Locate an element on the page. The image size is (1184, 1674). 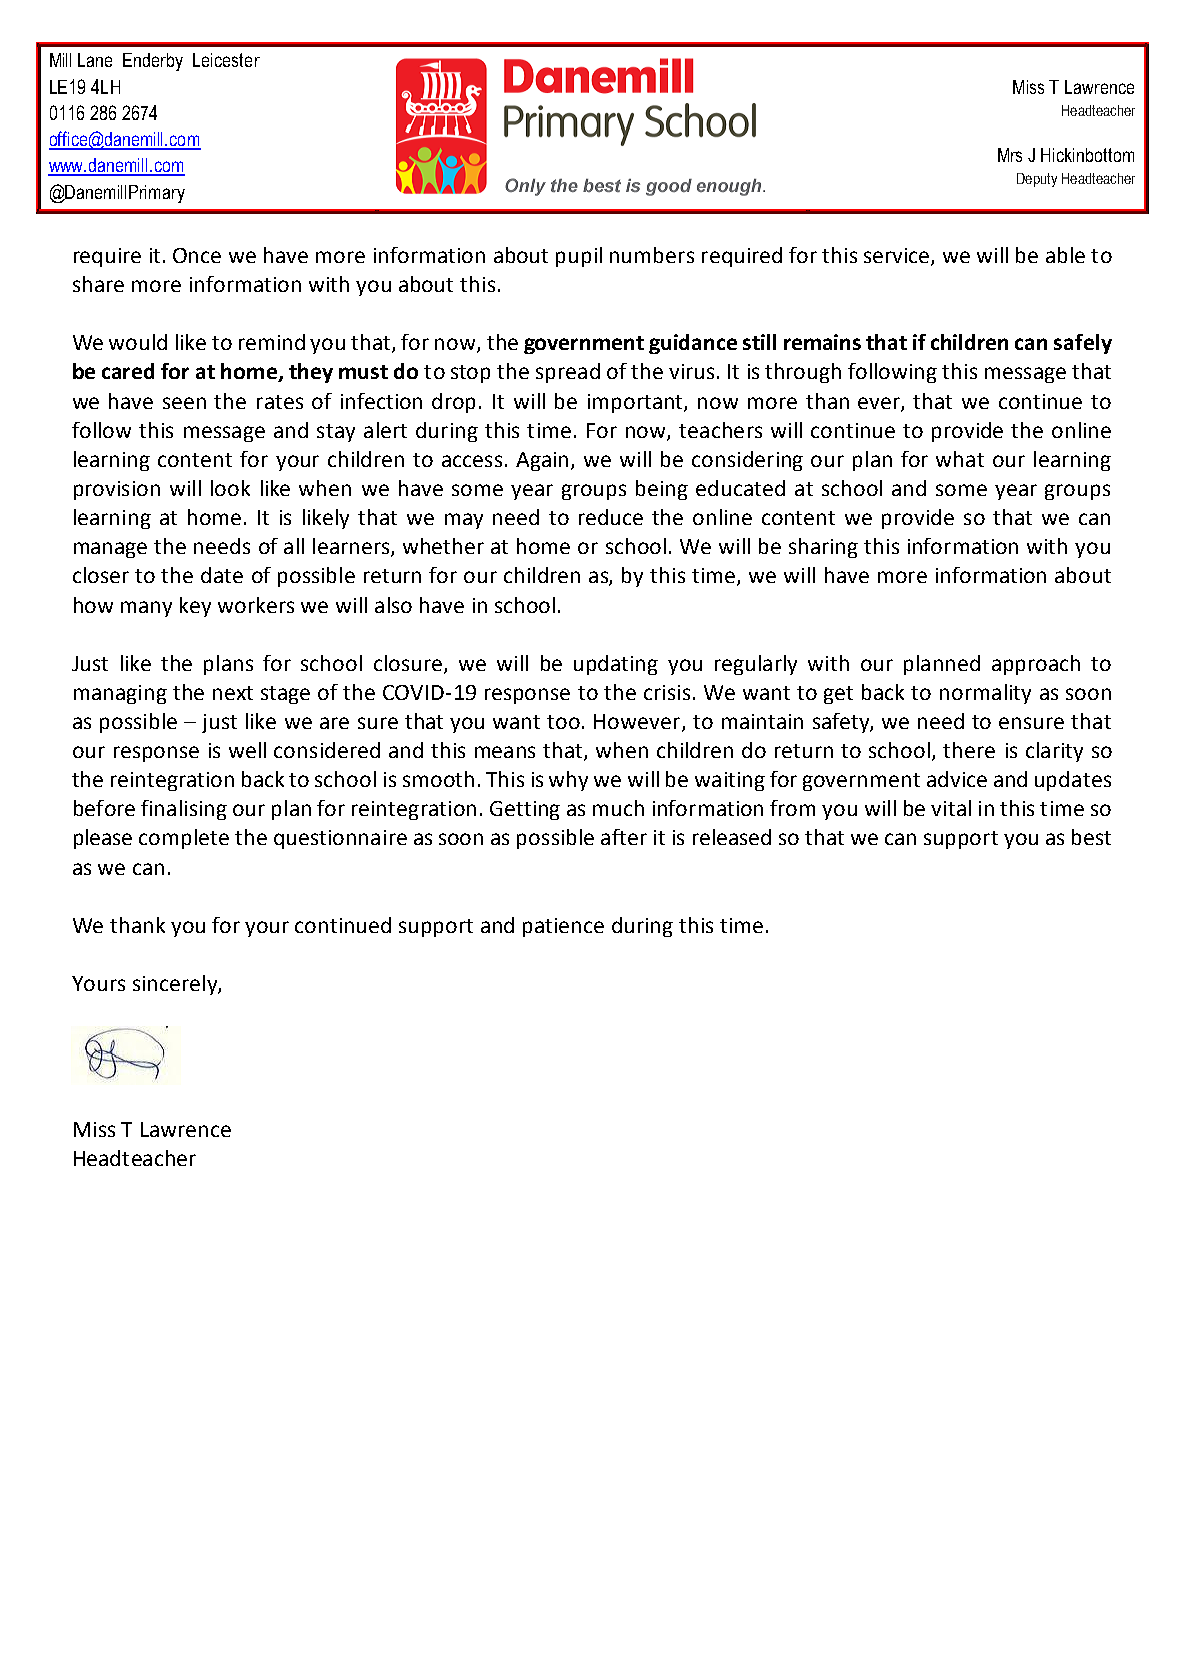
pupil is located at coordinates (579, 257).
